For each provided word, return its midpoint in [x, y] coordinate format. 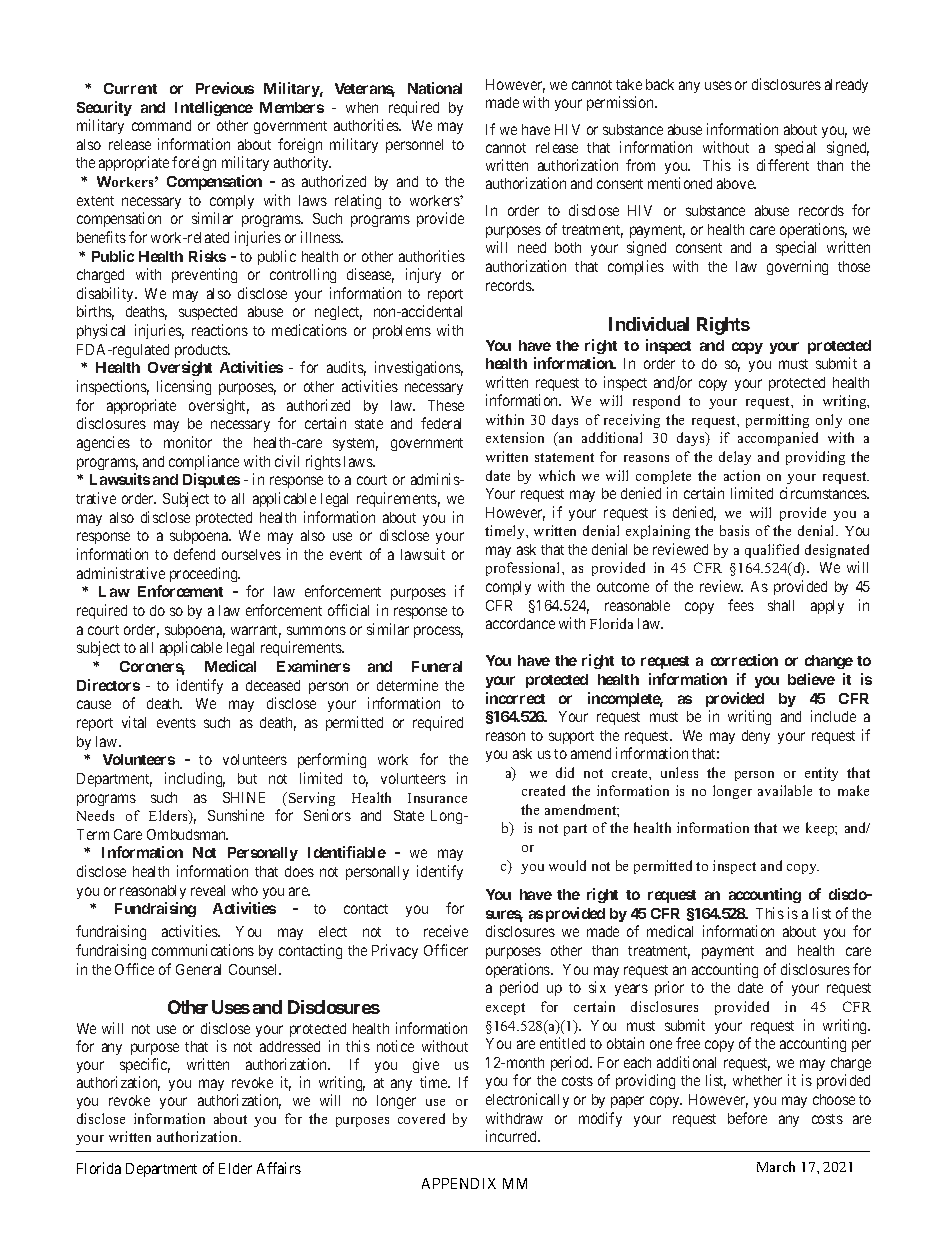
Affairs [279, 1168]
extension [515, 437]
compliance [204, 462]
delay [735, 458]
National [435, 88]
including [195, 779]
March [776, 1166]
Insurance [437, 798]
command [161, 125]
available [785, 790]
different [783, 165]
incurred [512, 1136]
